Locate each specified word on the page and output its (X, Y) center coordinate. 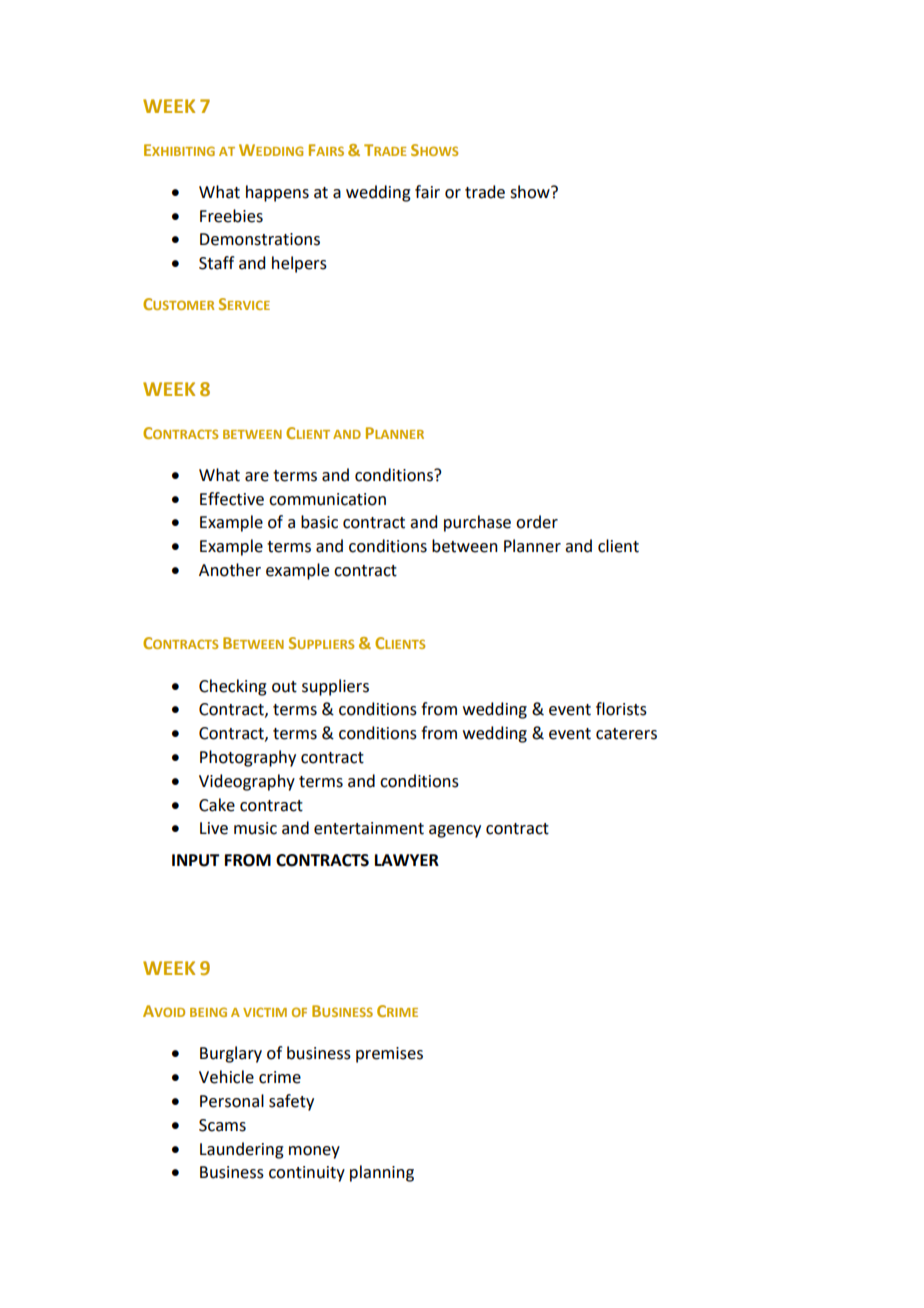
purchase (477, 523)
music (255, 828)
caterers (626, 734)
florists (621, 709)
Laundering (242, 1150)
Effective (232, 499)
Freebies (231, 216)
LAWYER (407, 860)
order (537, 522)
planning (382, 1173)
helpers (299, 264)
